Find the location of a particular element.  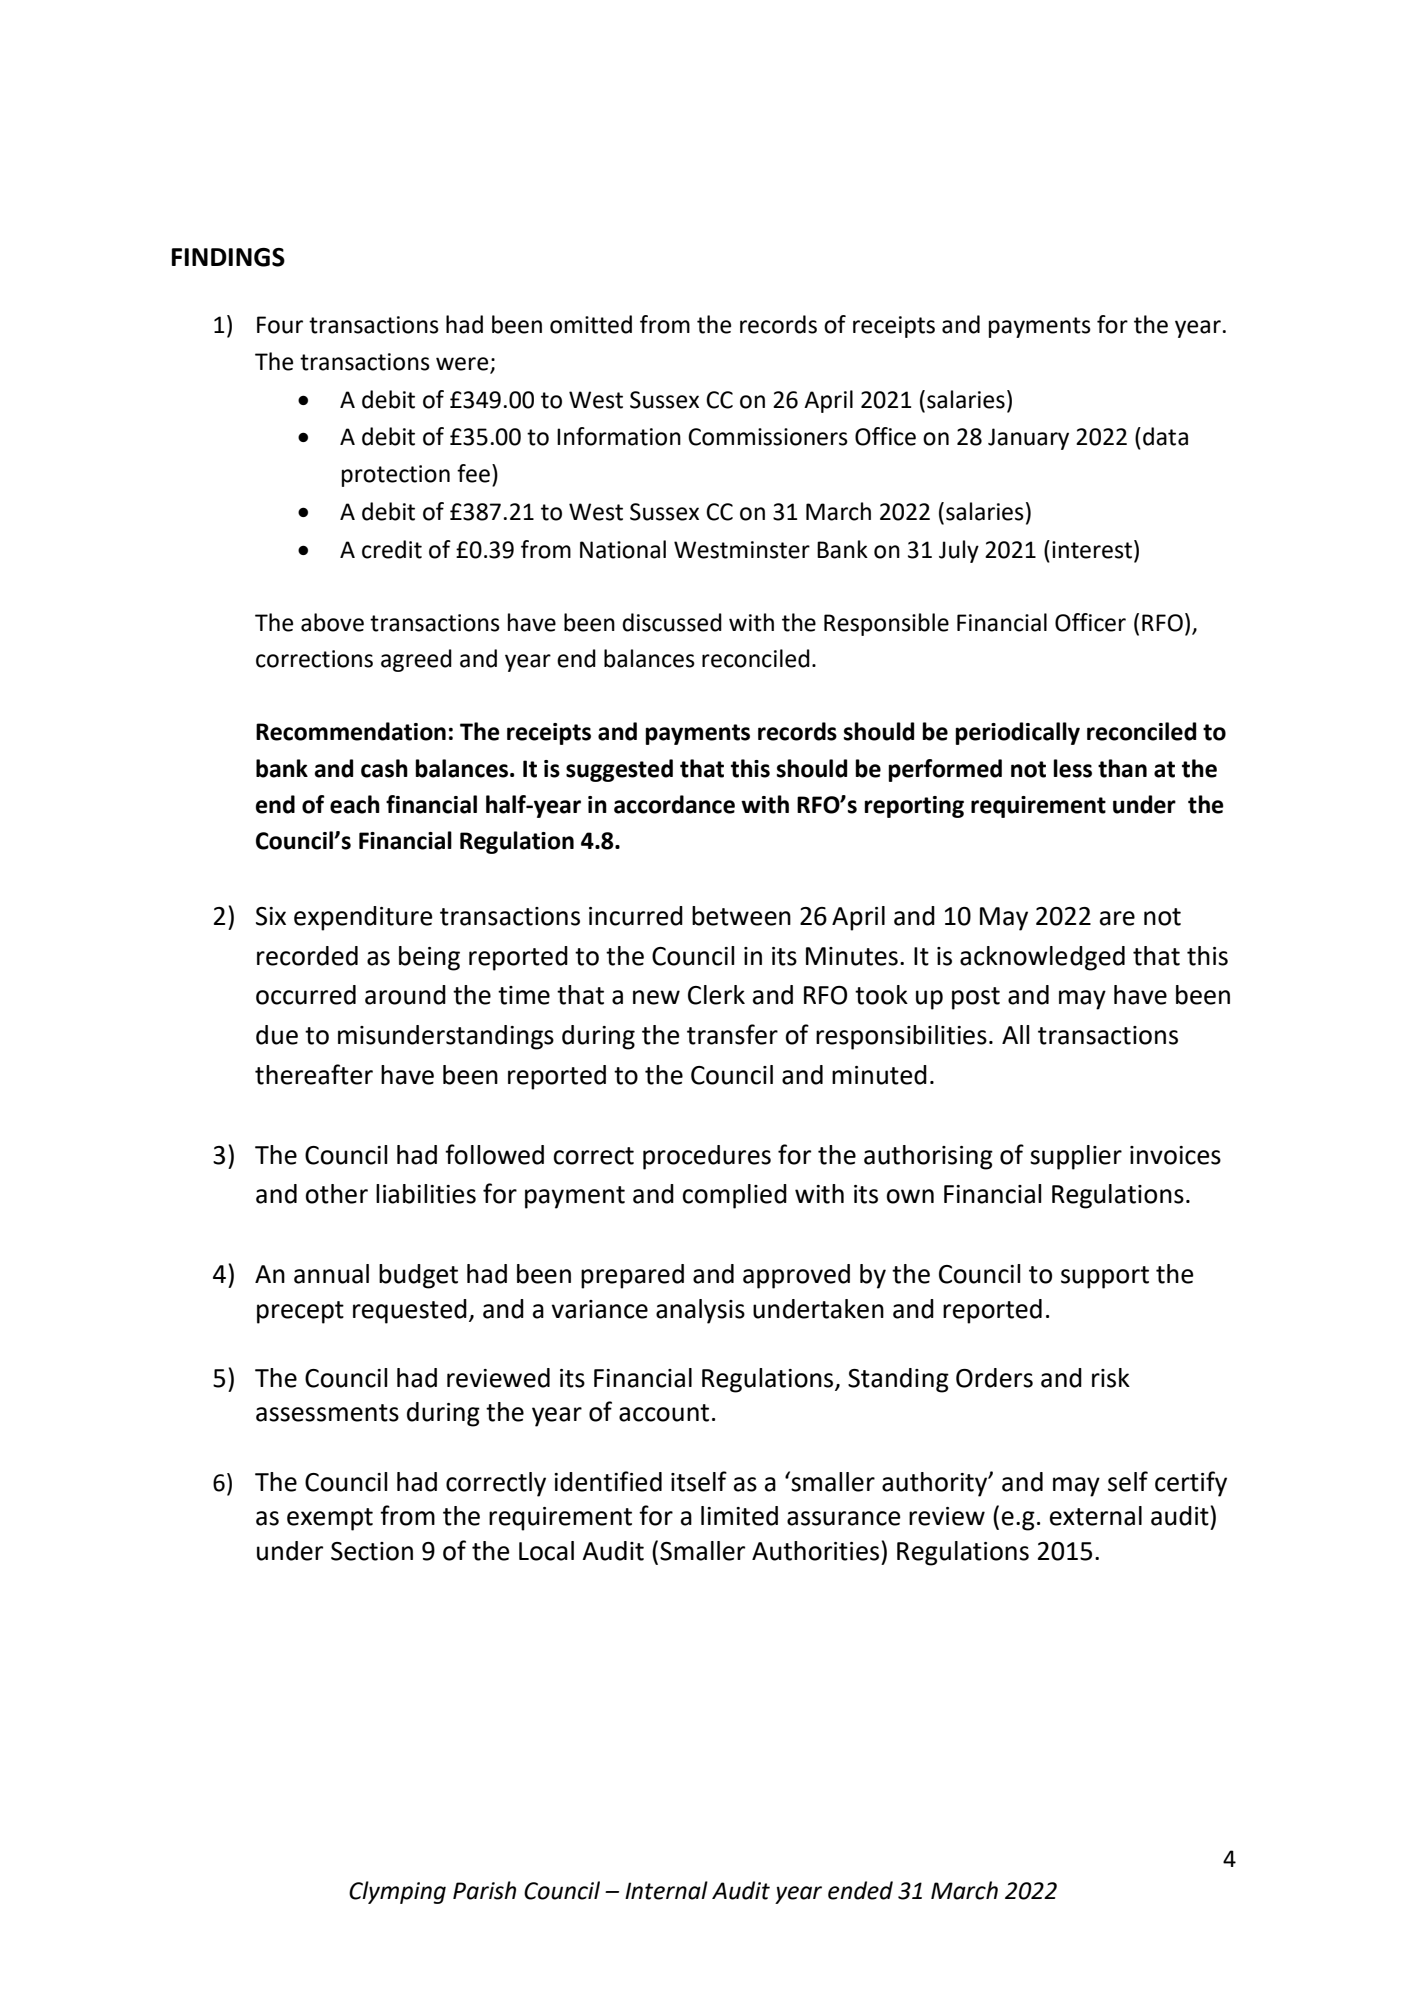

less is located at coordinates (1073, 768).
